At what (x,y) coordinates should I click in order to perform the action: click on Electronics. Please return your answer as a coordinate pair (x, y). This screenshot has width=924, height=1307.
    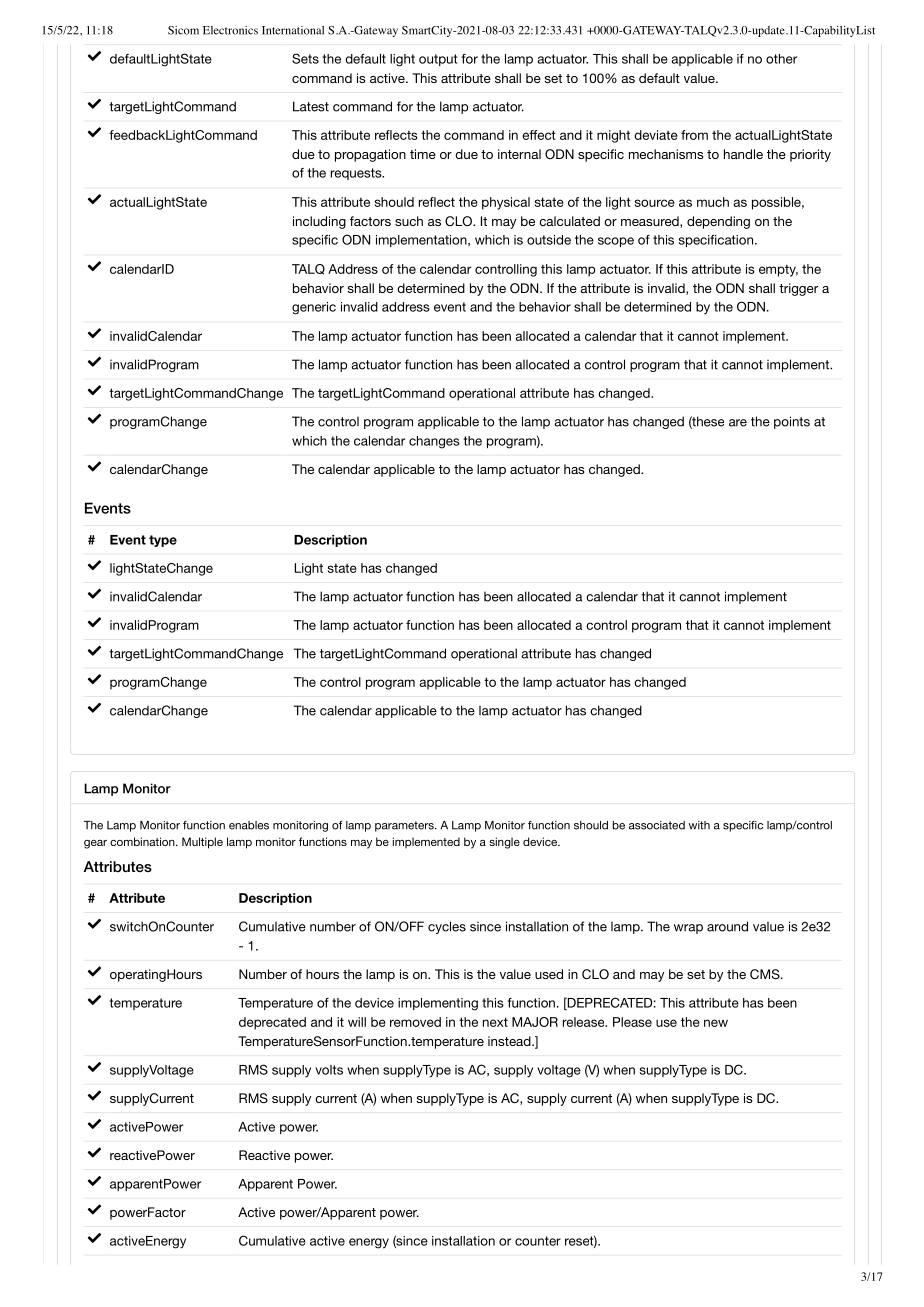
    Looking at the image, I should click on (230, 30).
